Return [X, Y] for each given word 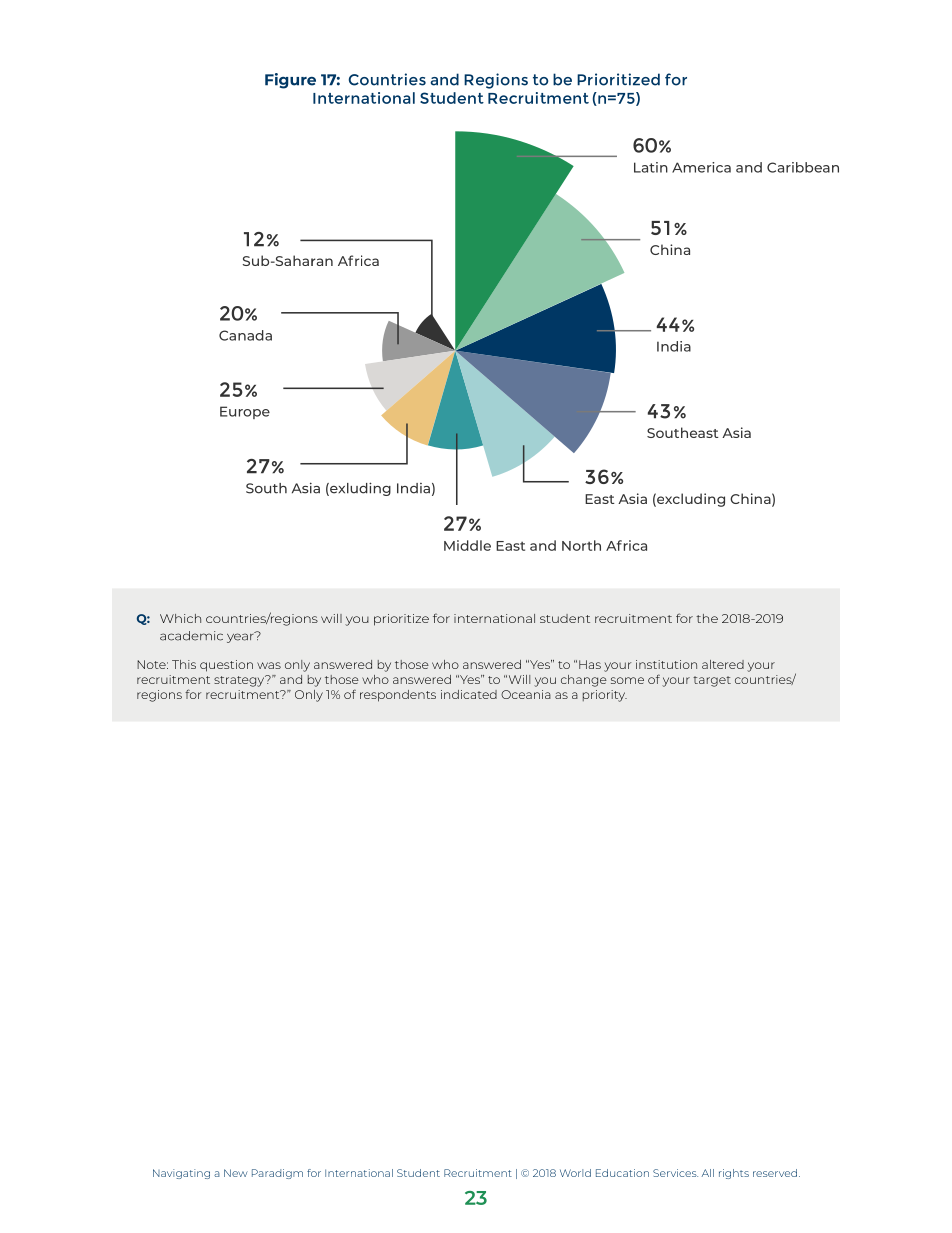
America [701, 167]
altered [723, 664]
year [241, 637]
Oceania [526, 694]
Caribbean [803, 167]
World [575, 1173]
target [712, 681]
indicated [469, 694]
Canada [245, 335]
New [236, 1173]
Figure [290, 81]
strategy [240, 681]
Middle [467, 545]
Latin [651, 167]
